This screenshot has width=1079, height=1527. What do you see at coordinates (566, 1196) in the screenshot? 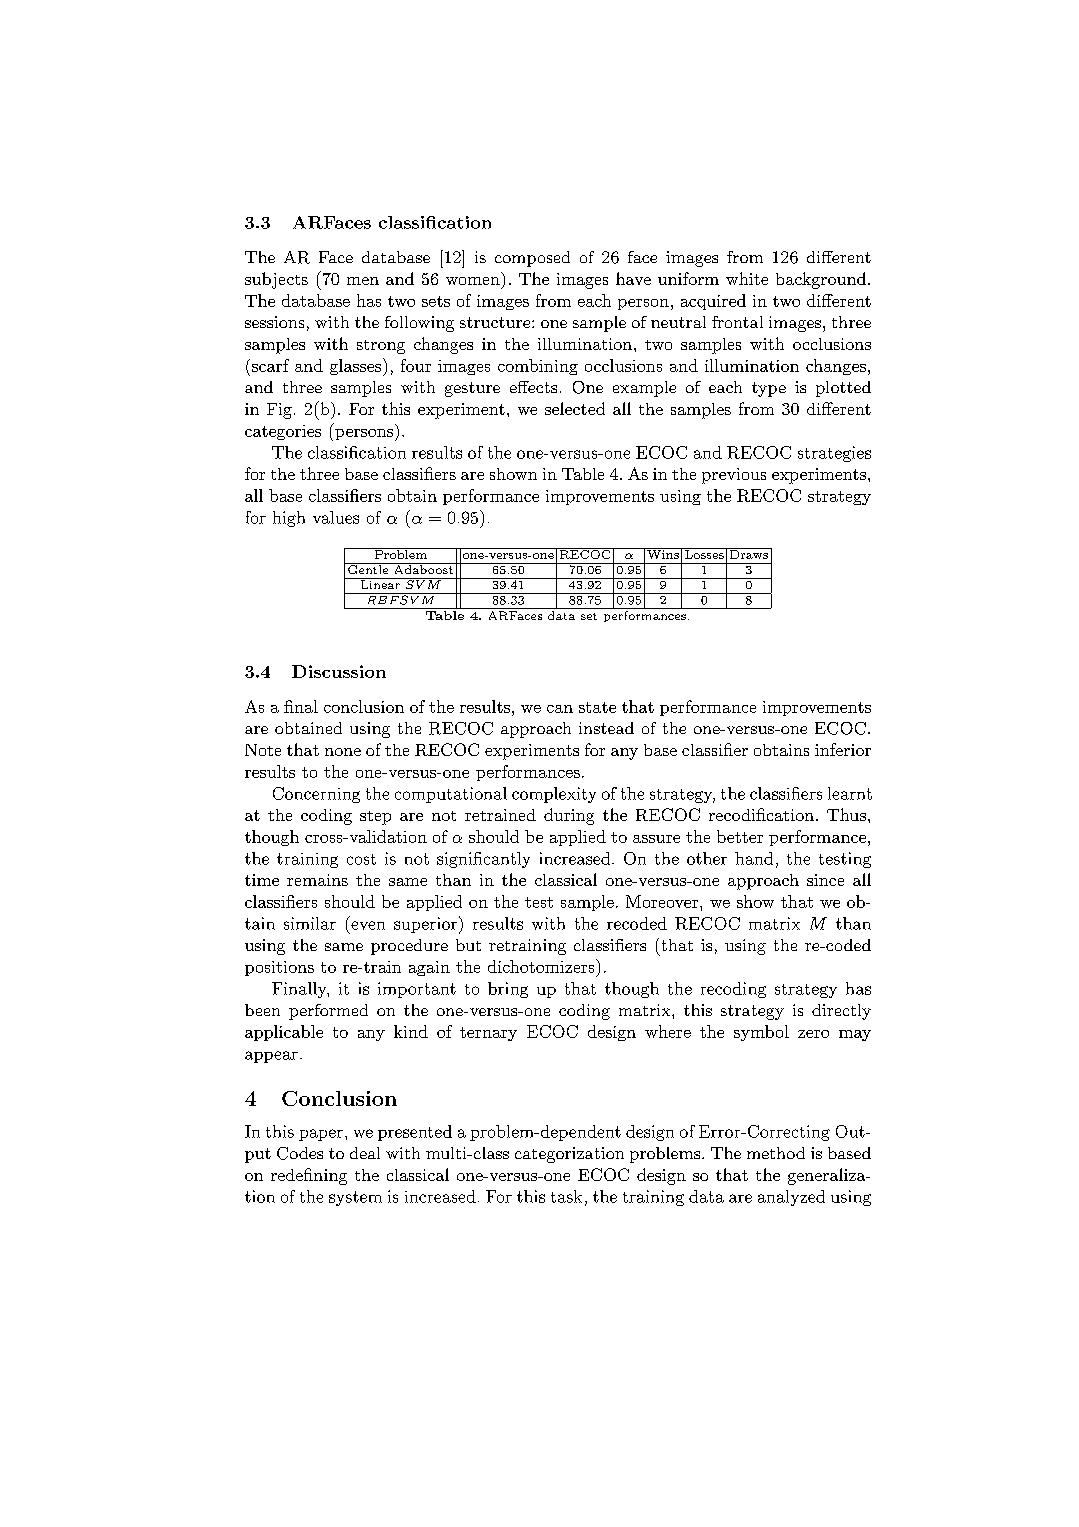
I see `task` at bounding box center [566, 1196].
